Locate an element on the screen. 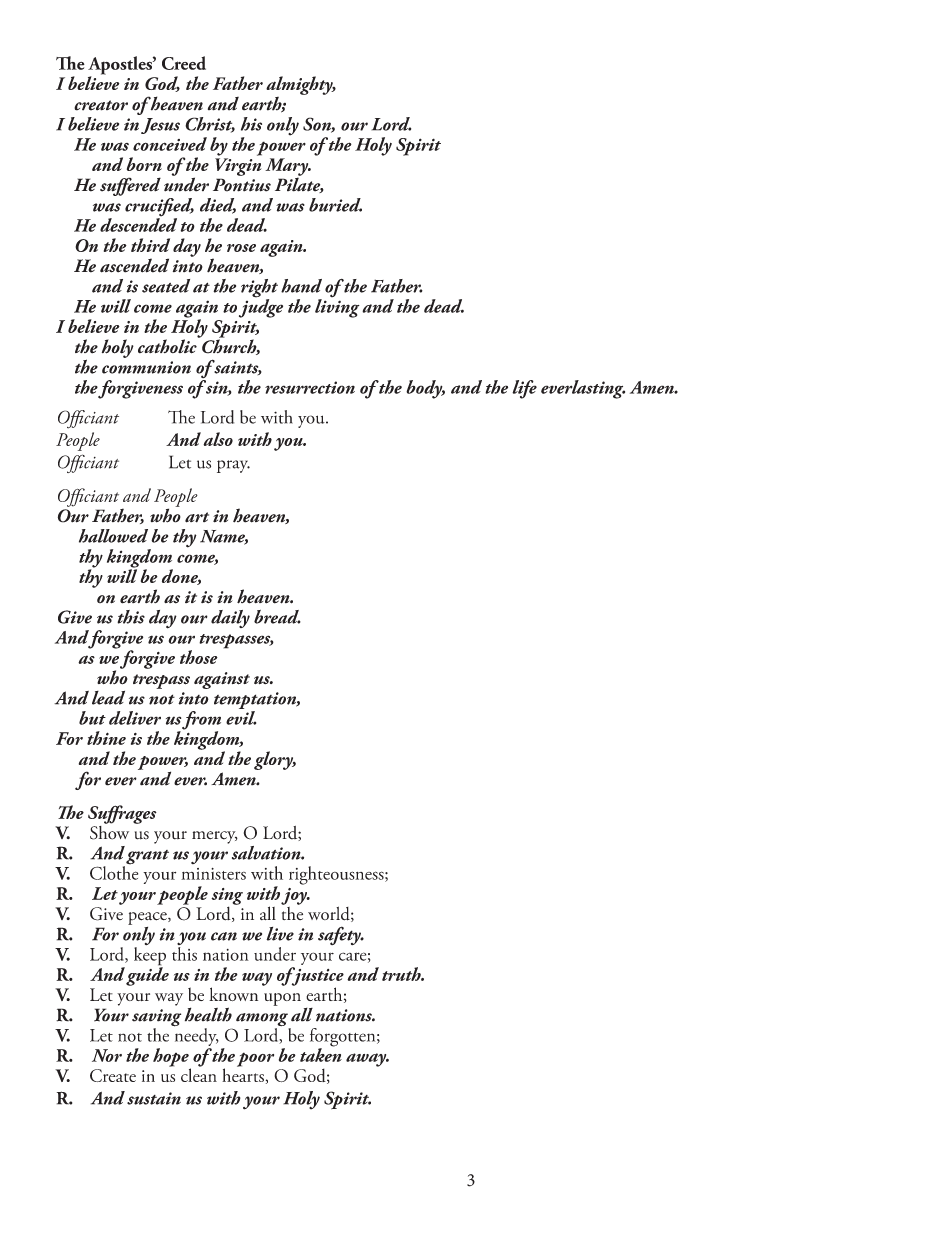 The height and width of the screenshot is (1233, 952). sustain is located at coordinates (154, 1098).
